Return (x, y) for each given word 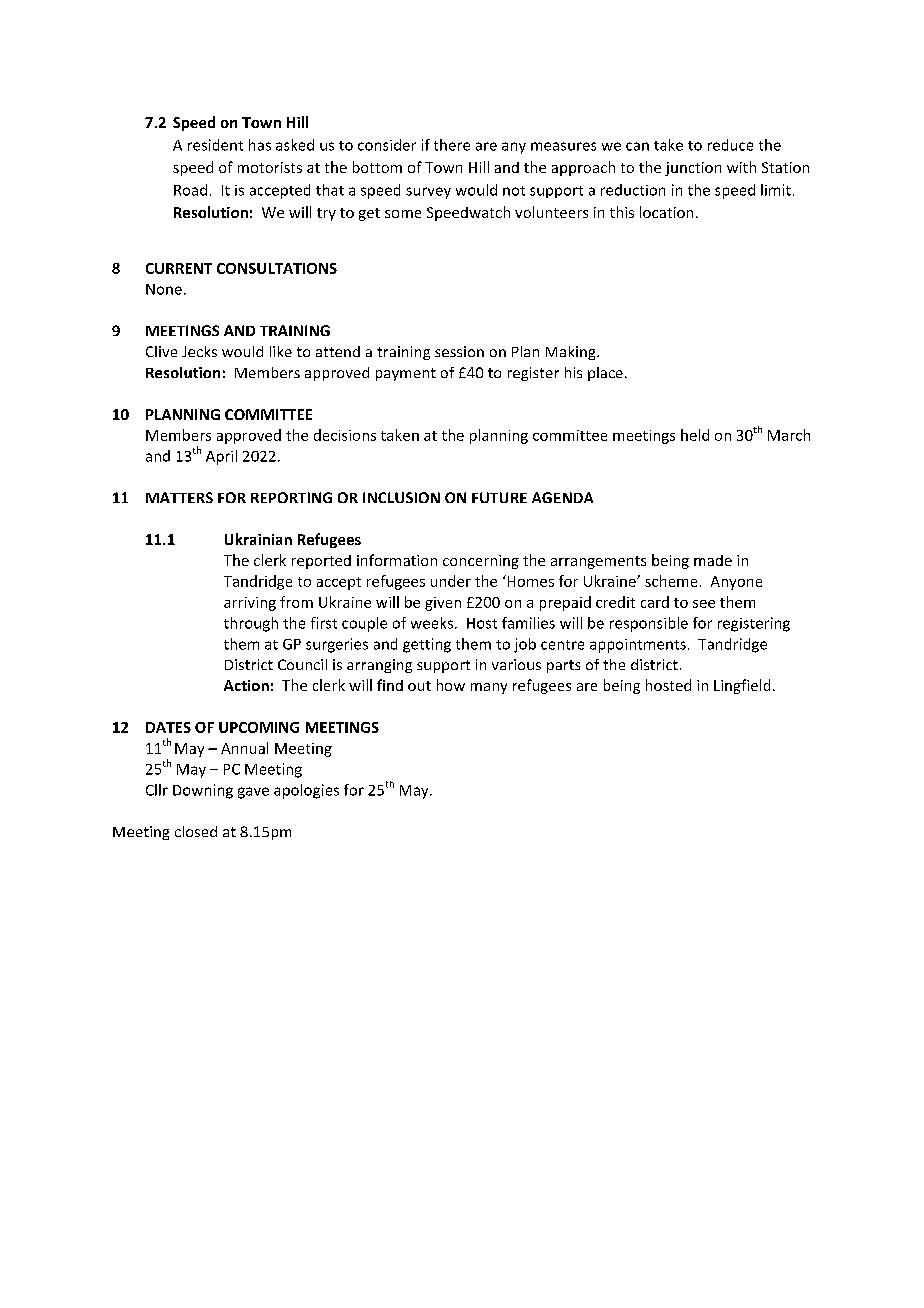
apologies (306, 791)
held (695, 435)
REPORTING (291, 497)
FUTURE (499, 497)
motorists (270, 167)
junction (693, 169)
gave (253, 793)
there (452, 145)
